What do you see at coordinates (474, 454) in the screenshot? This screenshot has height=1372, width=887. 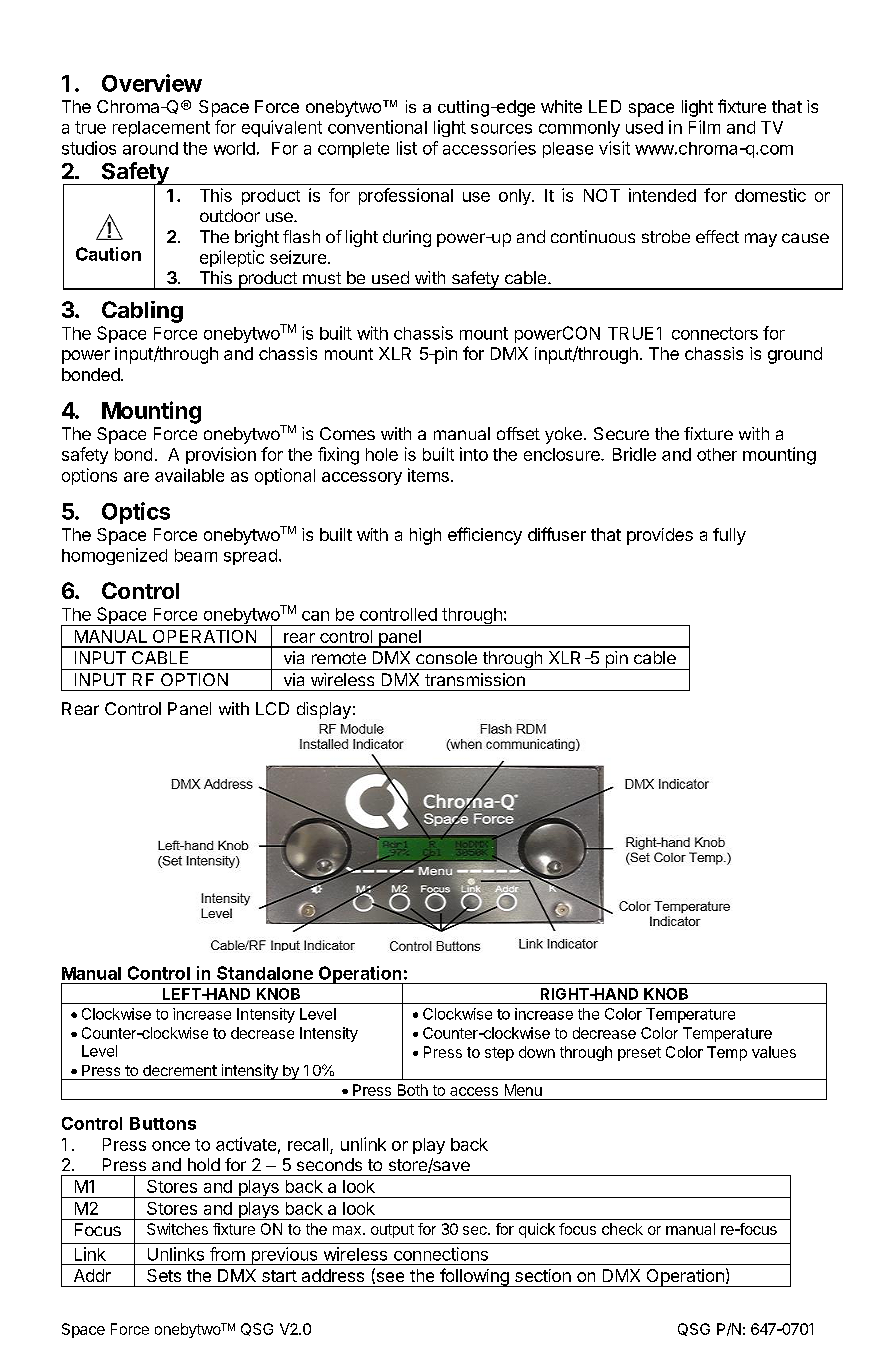 I see `into` at bounding box center [474, 454].
